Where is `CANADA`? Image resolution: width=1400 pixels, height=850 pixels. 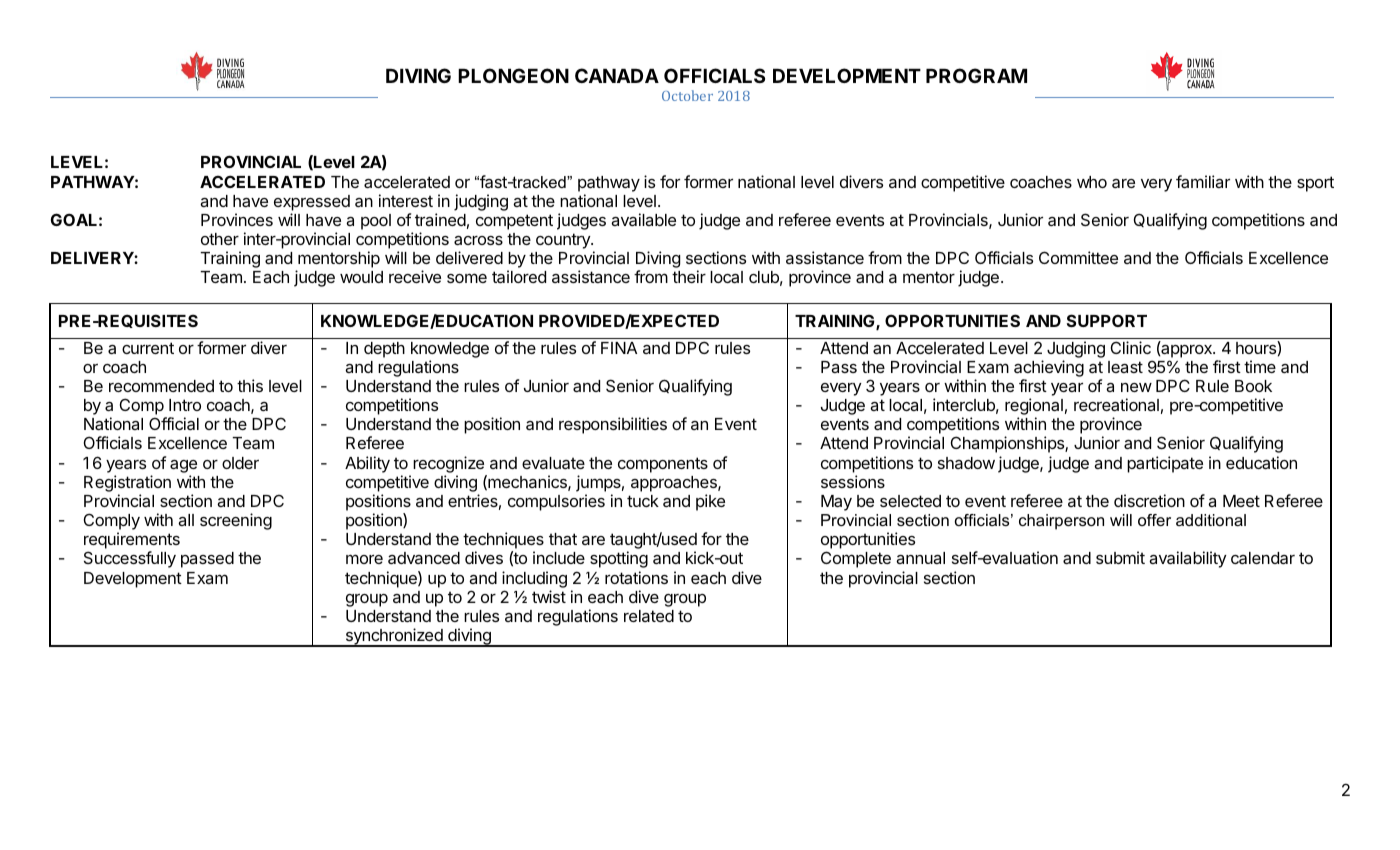 CANADA is located at coordinates (617, 75).
